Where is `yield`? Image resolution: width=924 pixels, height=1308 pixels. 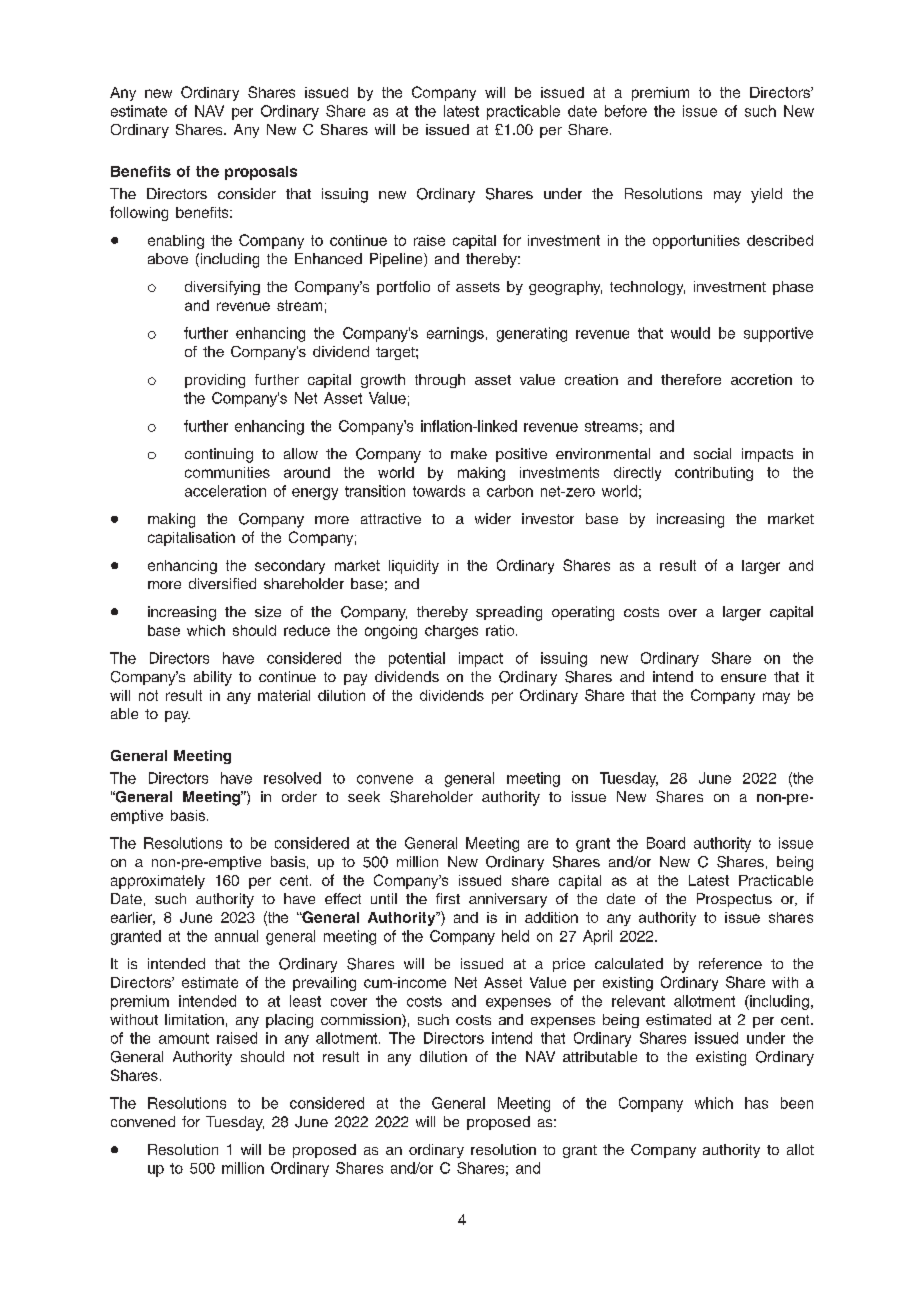 yield is located at coordinates (766, 195).
